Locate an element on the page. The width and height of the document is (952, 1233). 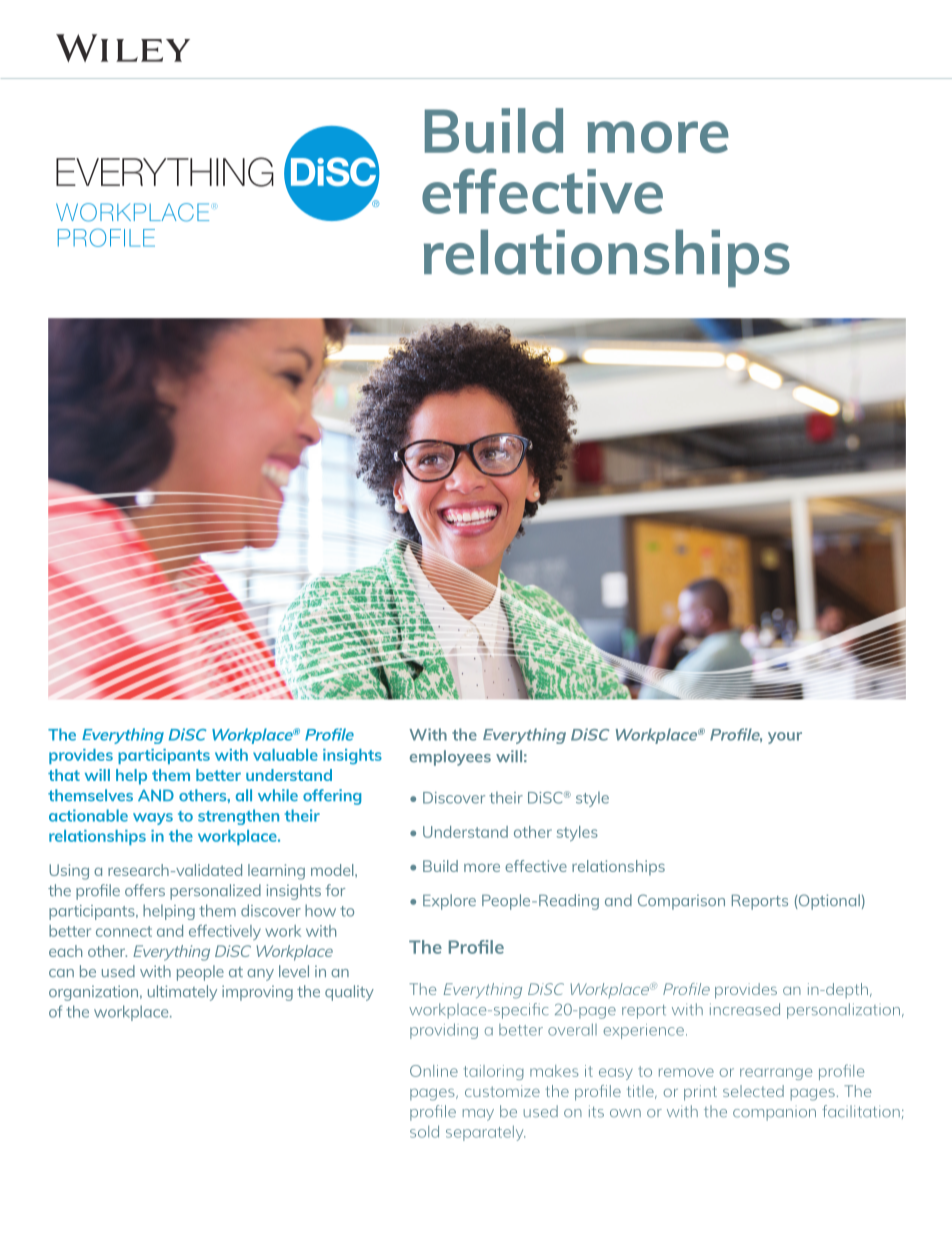
your is located at coordinates (785, 738).
